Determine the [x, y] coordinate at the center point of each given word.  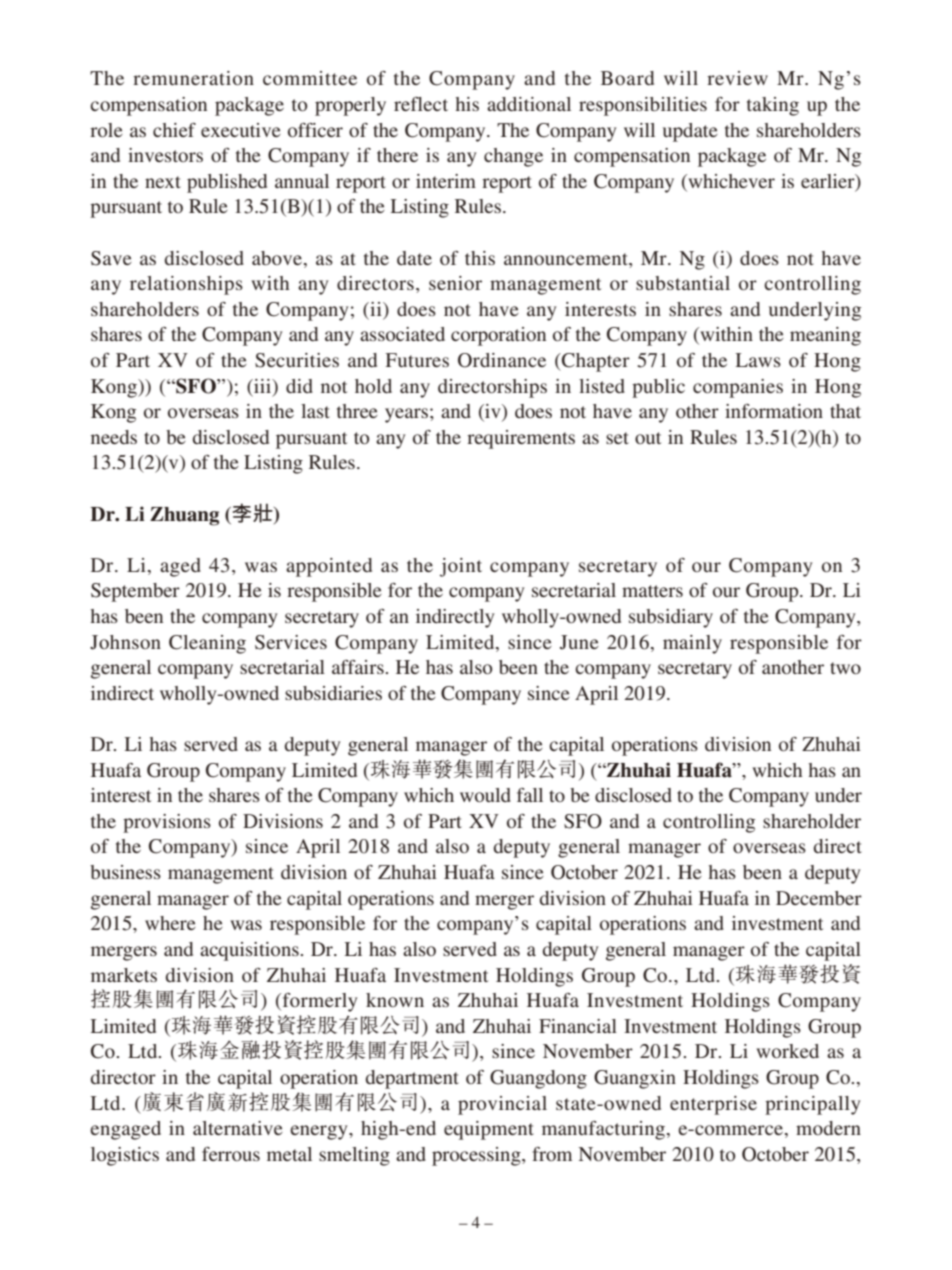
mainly [692, 644]
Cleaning [207, 644]
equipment [489, 1130]
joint [461, 567]
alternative [238, 1128]
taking [773, 106]
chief [174, 130]
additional [529, 104]
